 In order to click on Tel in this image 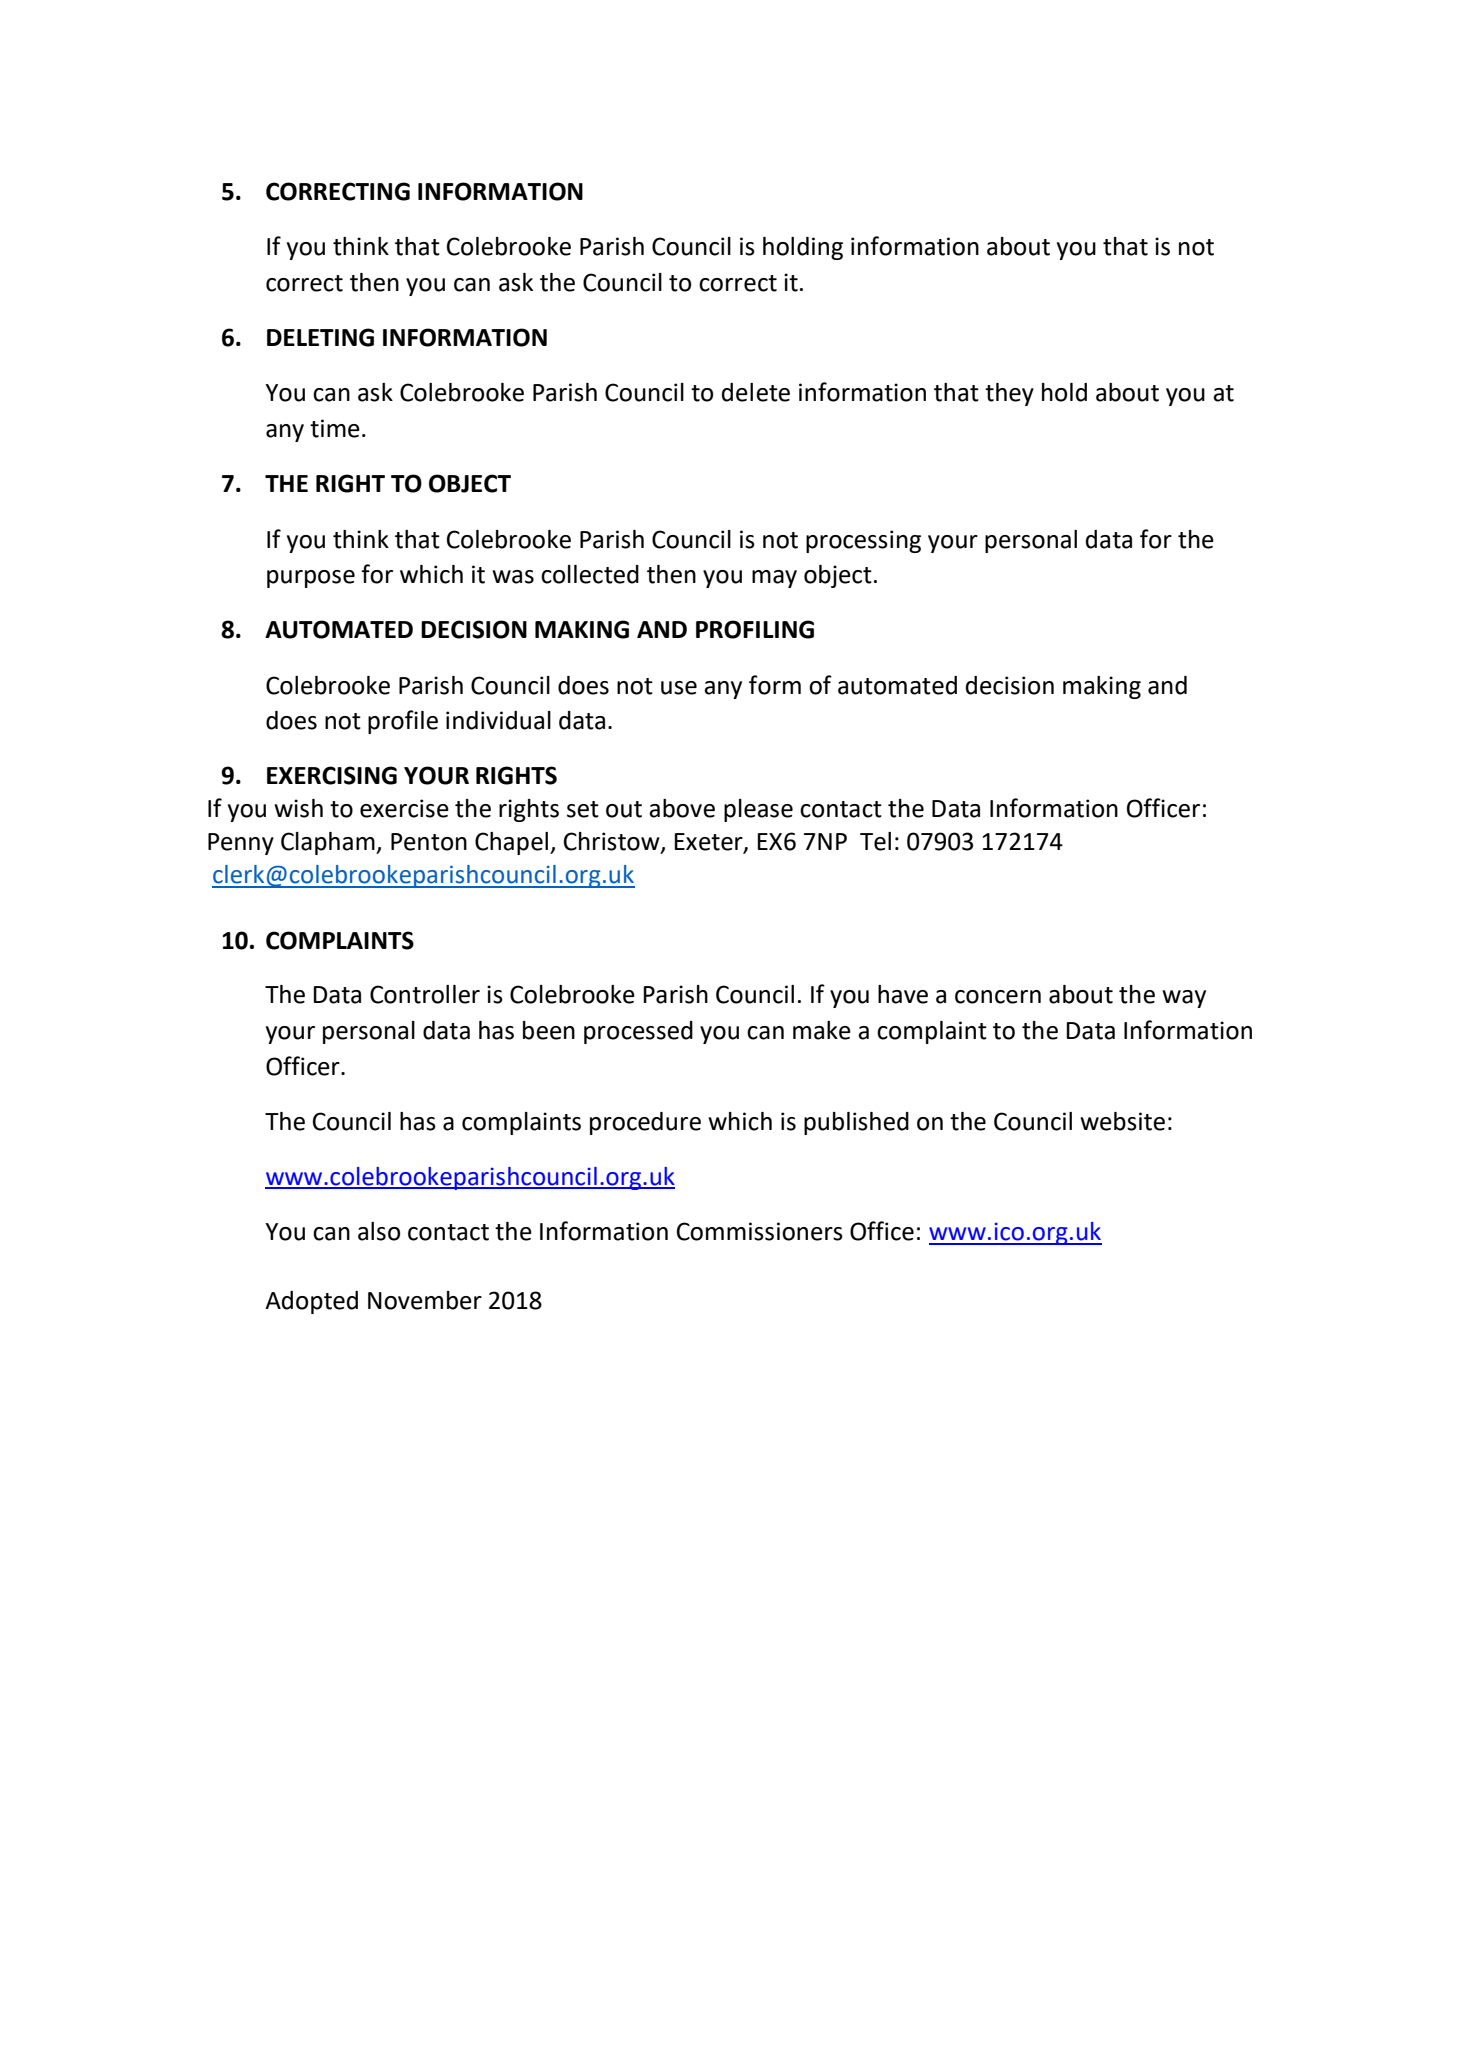, I will do `click(875, 841)`.
